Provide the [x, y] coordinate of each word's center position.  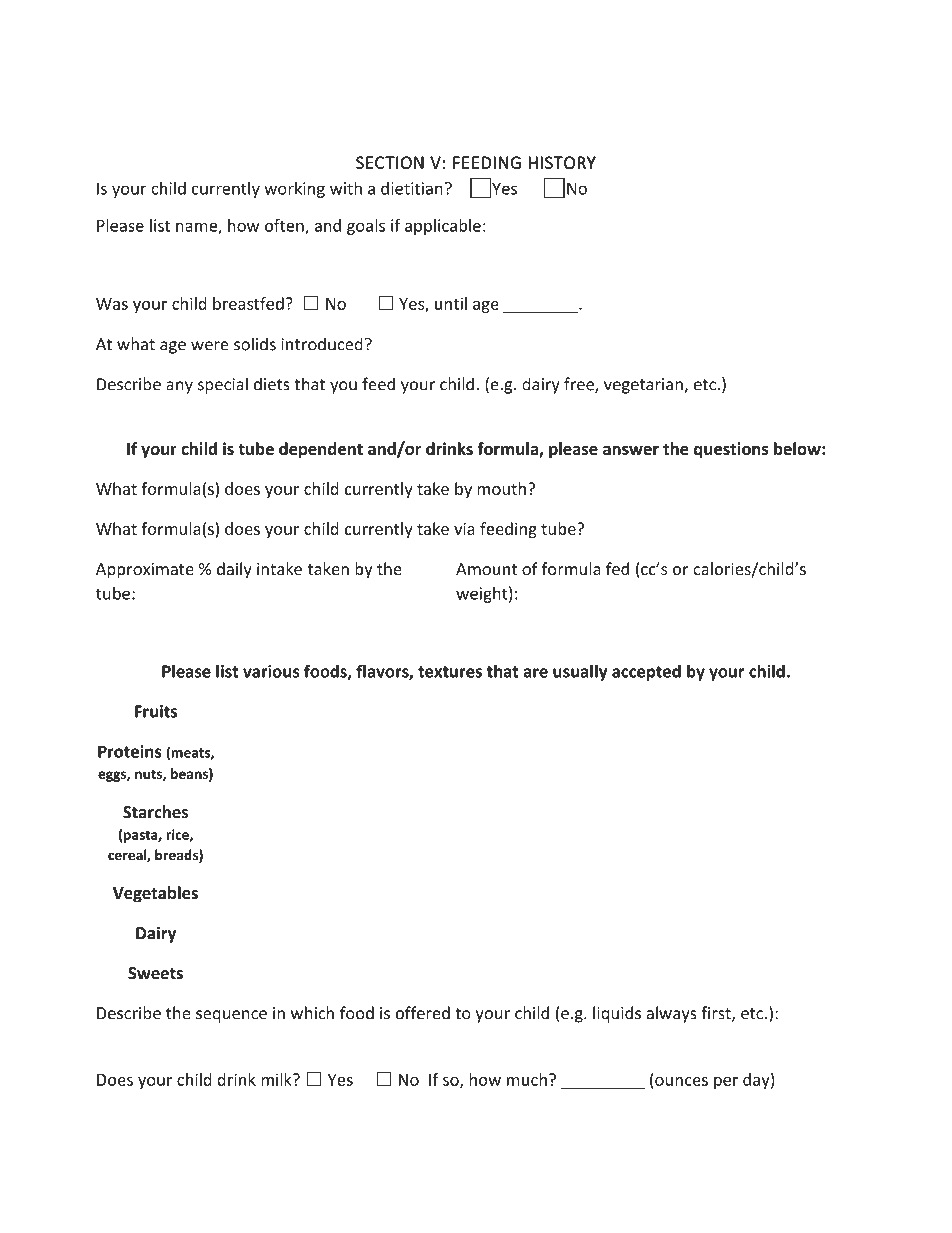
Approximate [145, 571]
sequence [231, 1016]
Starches [155, 812]
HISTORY [562, 162]
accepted [646, 672]
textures [450, 672]
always [671, 1014]
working [294, 190]
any [179, 387]
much [527, 1079]
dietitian [412, 188]
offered [423, 1013]
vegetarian [644, 386]
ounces [681, 1081]
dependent [321, 450]
